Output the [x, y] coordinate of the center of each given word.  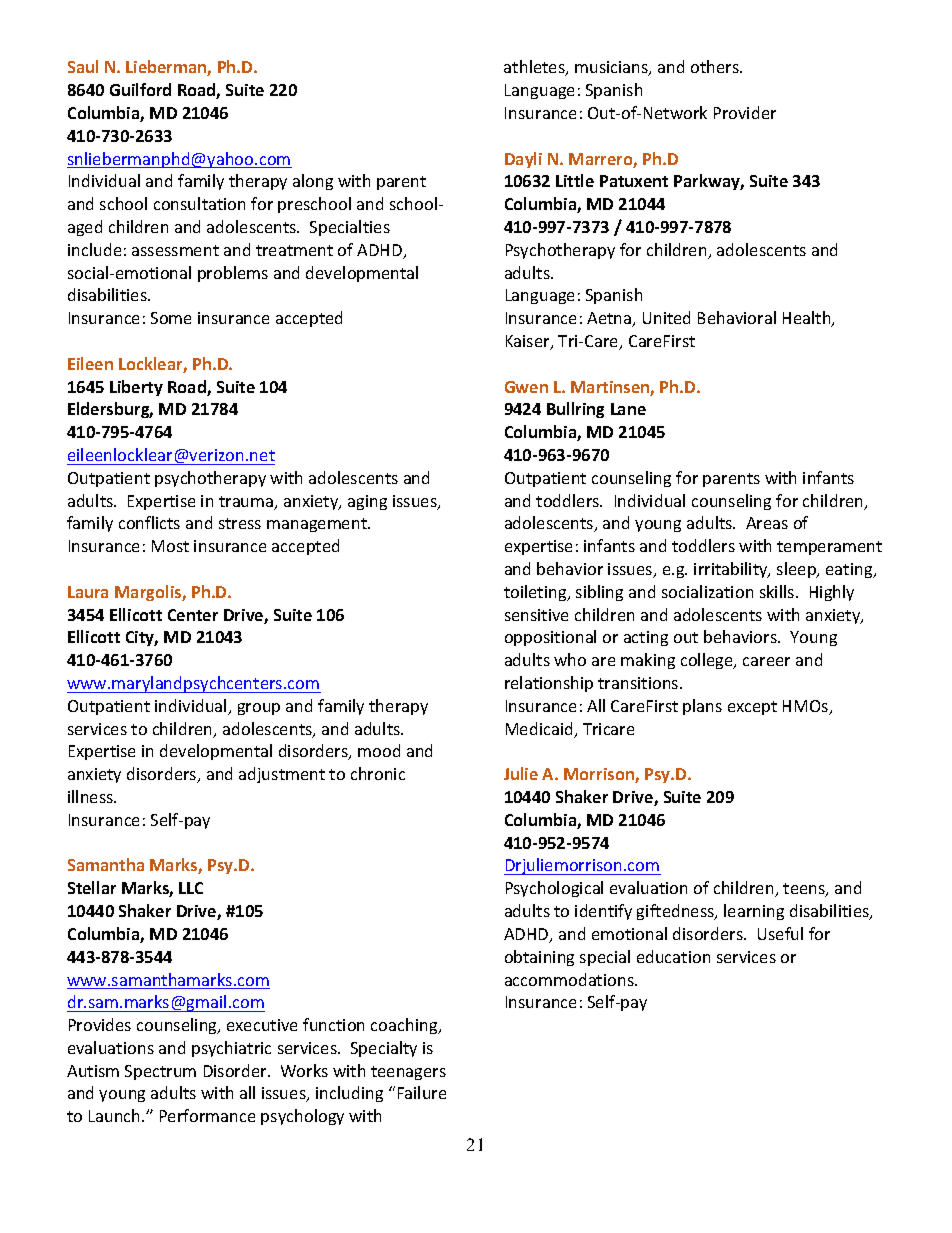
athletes [535, 68]
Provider [745, 112]
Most [170, 546]
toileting [536, 593]
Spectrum [160, 1072]
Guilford [140, 89]
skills [778, 591]
